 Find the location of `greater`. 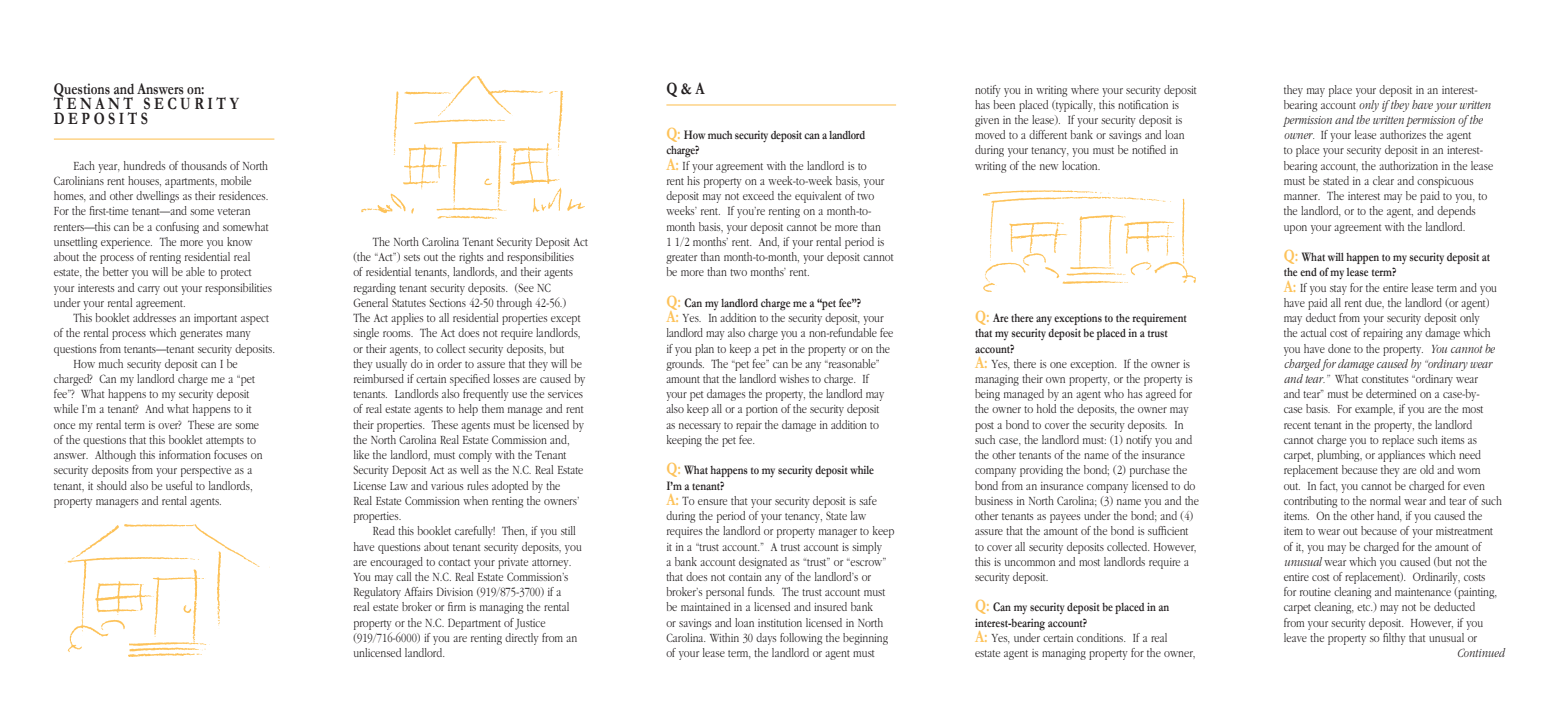

greater is located at coordinates (681, 259).
